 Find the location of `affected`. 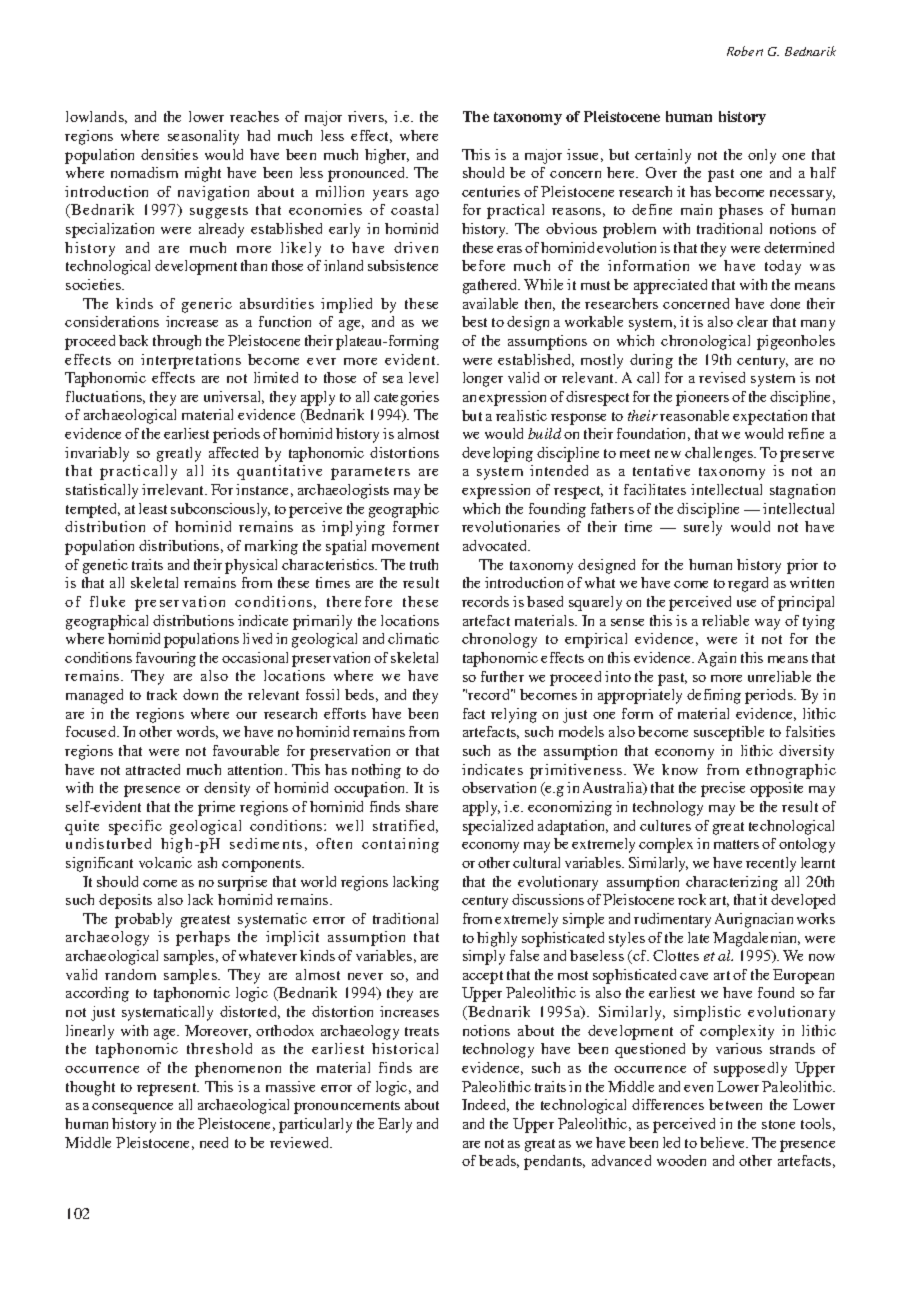

affected is located at coordinates (233, 452).
